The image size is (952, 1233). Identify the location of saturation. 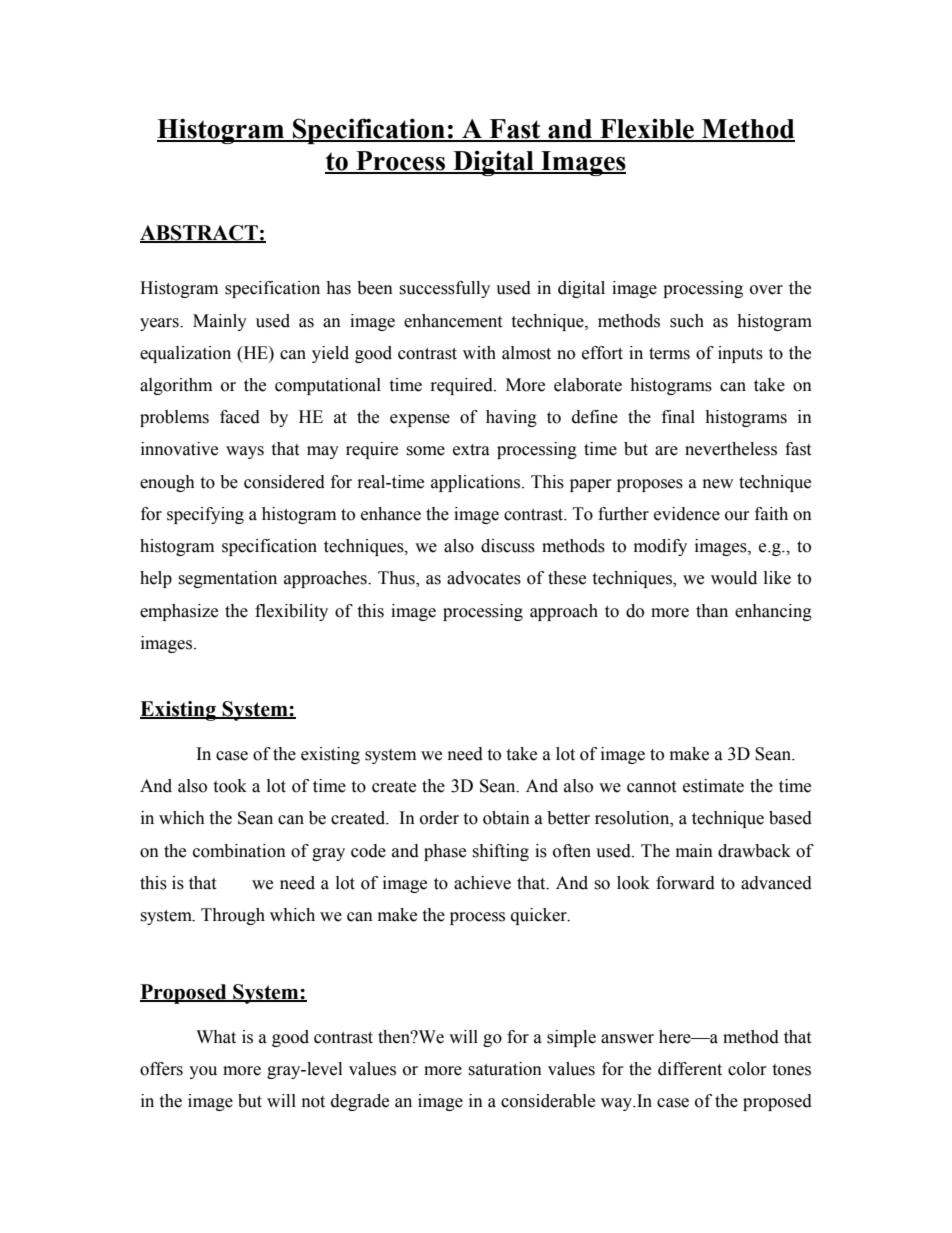
(505, 1069).
